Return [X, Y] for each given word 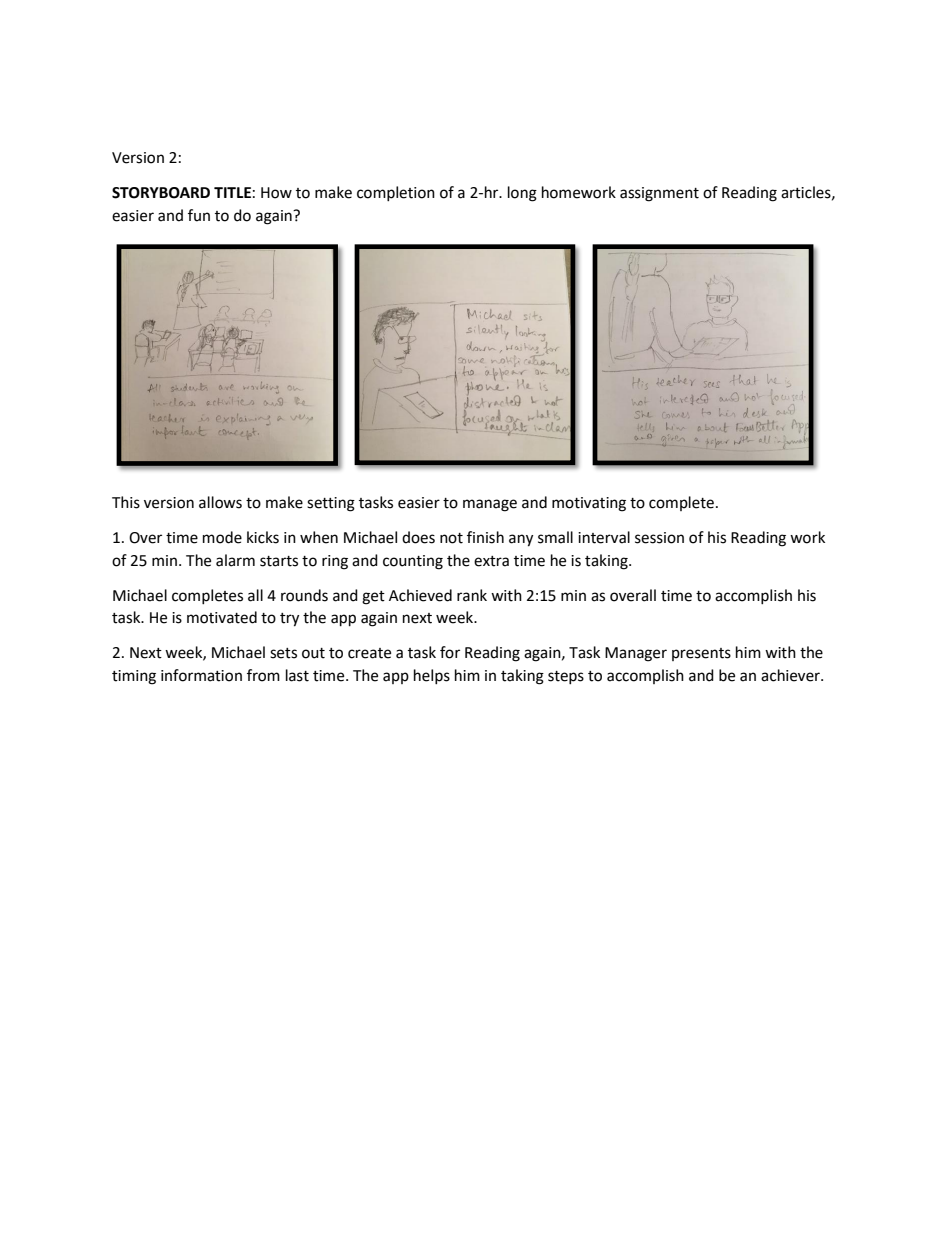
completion [396, 193]
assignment [659, 194]
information [201, 675]
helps [432, 676]
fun [199, 215]
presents [701, 654]
